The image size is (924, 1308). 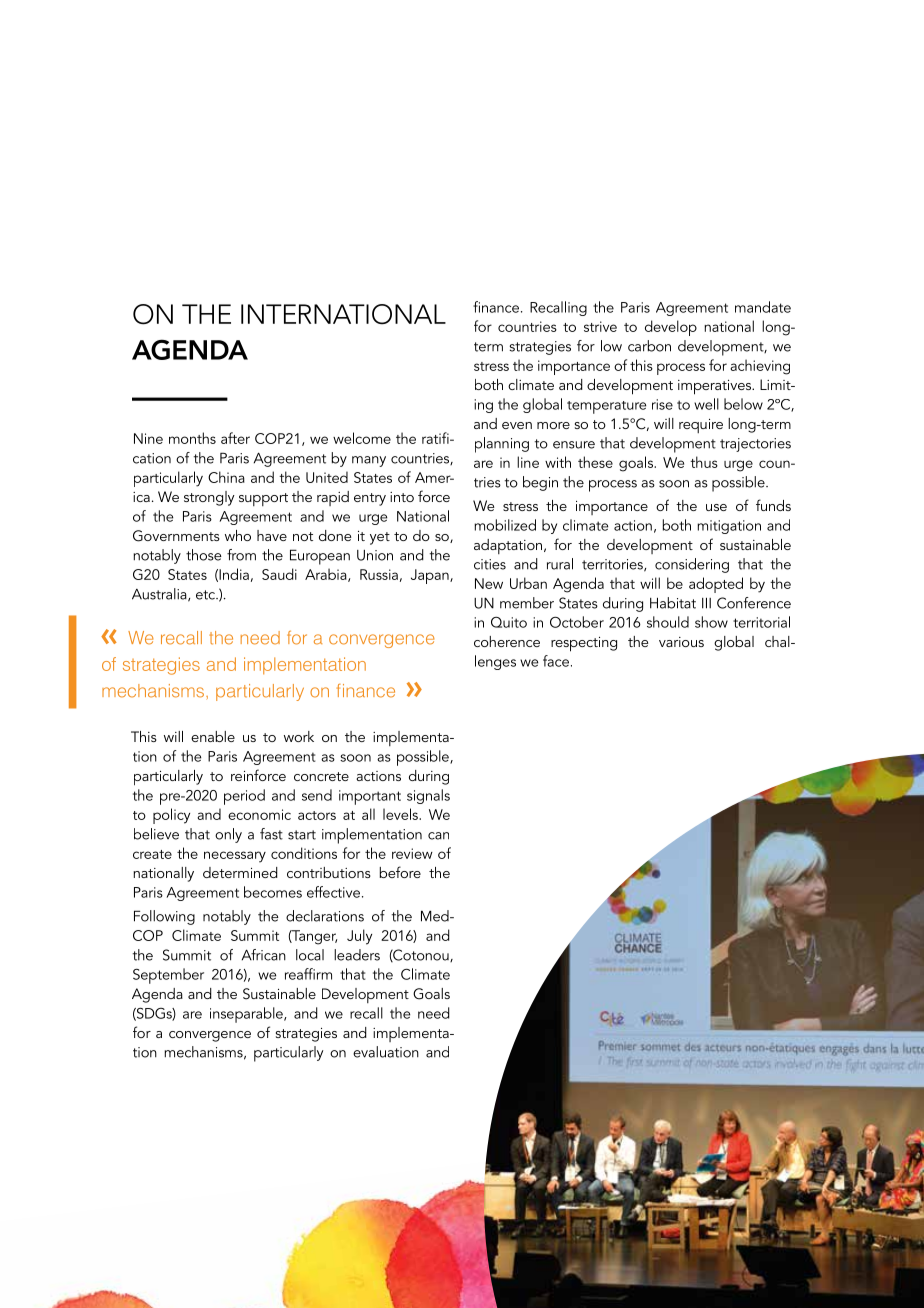 I want to click on strive, so click(x=600, y=326).
